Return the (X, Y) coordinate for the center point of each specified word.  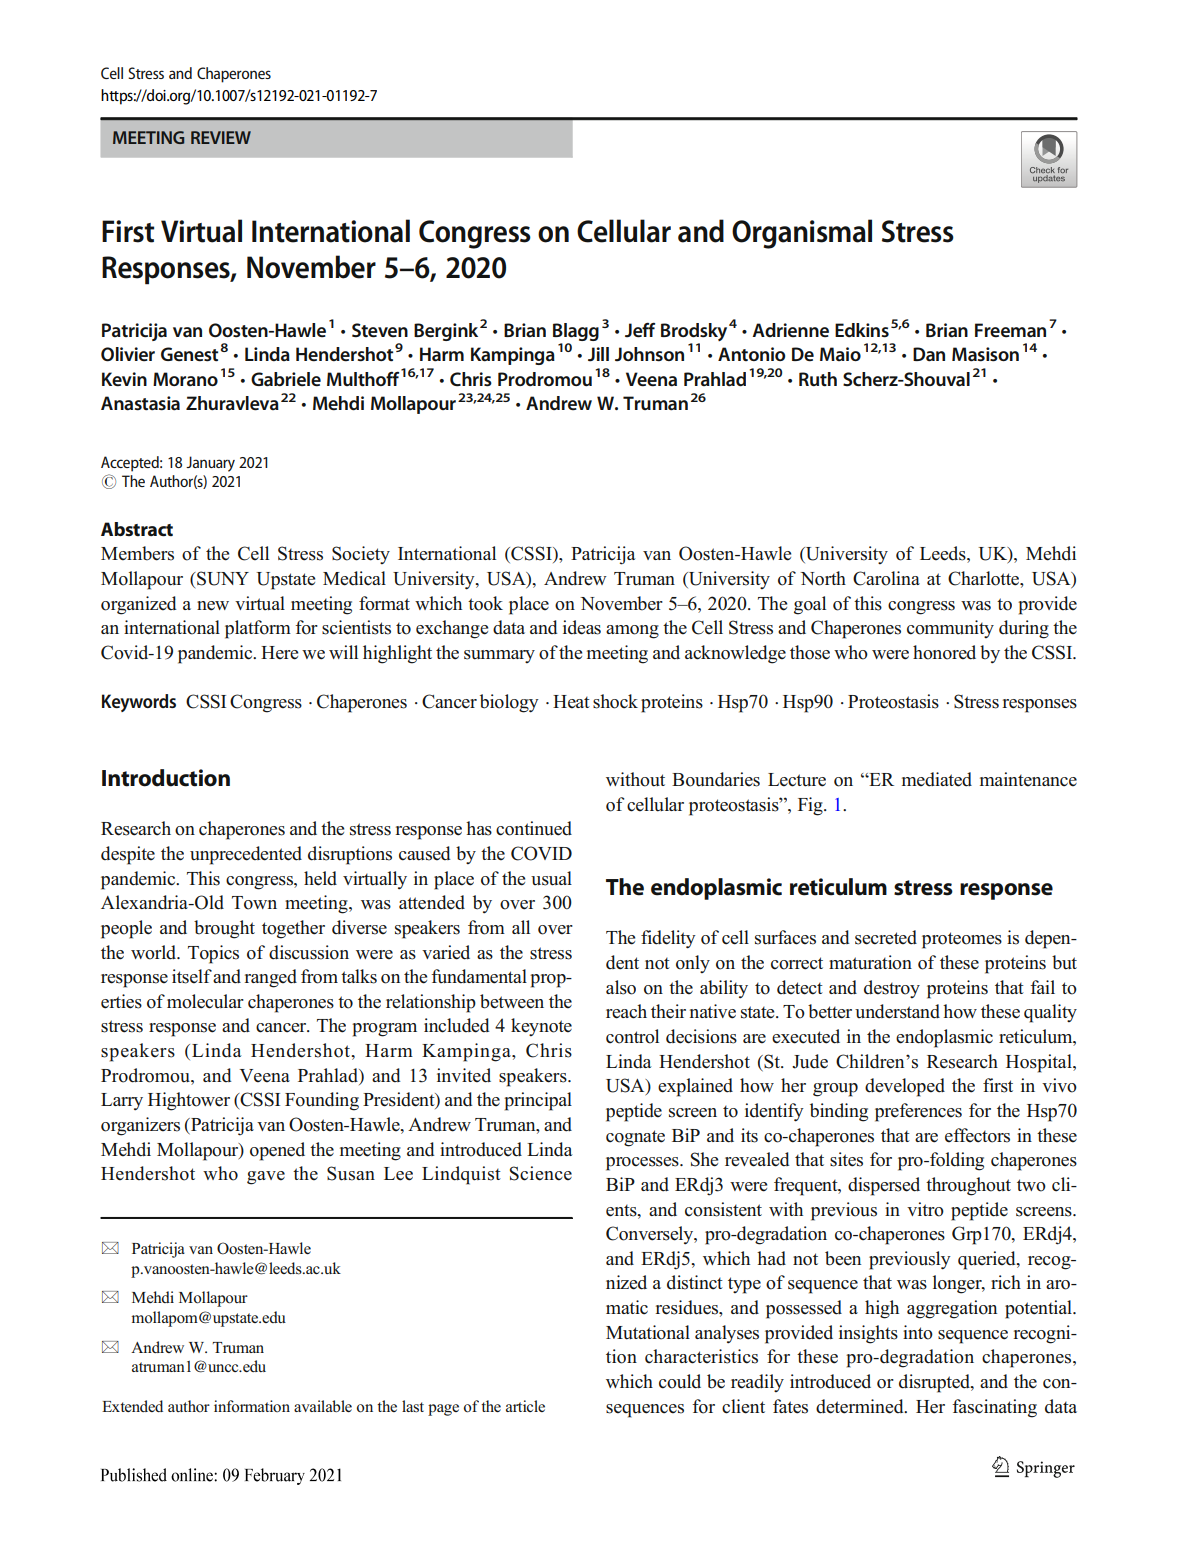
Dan (929, 354)
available (323, 1406)
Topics (213, 954)
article (525, 1406)
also (621, 987)
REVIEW (221, 137)
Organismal (802, 234)
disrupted (935, 1383)
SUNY (222, 578)
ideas (582, 627)
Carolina (886, 578)
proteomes (962, 940)
